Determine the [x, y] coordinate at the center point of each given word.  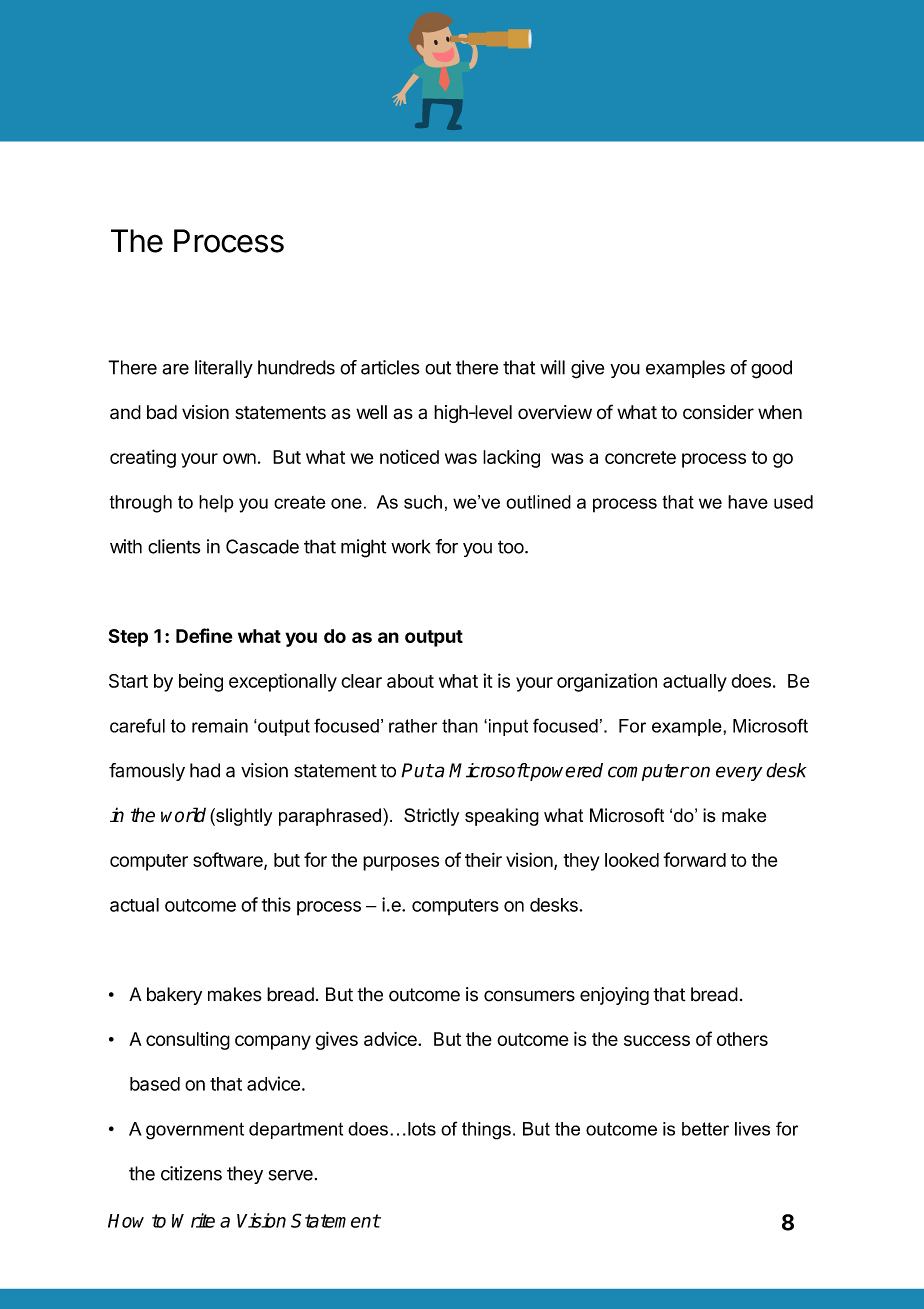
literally [224, 369]
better [705, 1129]
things [486, 1131]
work [410, 546]
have [748, 502]
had [205, 770]
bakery [174, 996]
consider [718, 412]
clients [174, 546]
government [195, 1131]
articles [390, 367]
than [460, 726]
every [739, 773]
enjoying [614, 996]
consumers [529, 996]
